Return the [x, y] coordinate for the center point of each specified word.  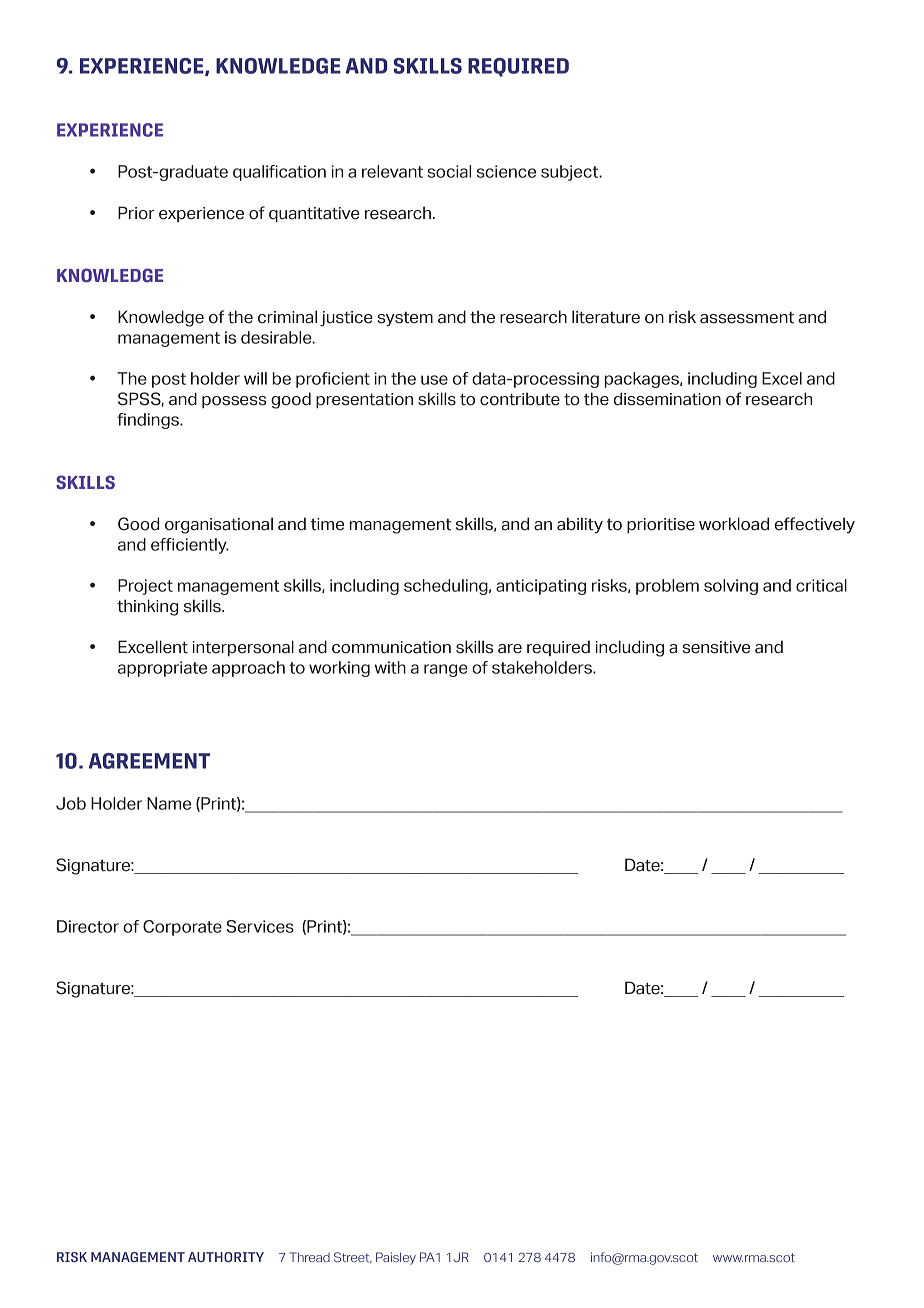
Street [353, 1257]
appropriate [162, 669]
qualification [279, 173]
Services [260, 926]
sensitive [716, 647]
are [510, 649]
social [449, 171]
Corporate [182, 928]
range [446, 670]
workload [734, 524]
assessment [747, 317]
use [434, 380]
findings [149, 421]
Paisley [396, 1258]
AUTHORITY [226, 1257]
